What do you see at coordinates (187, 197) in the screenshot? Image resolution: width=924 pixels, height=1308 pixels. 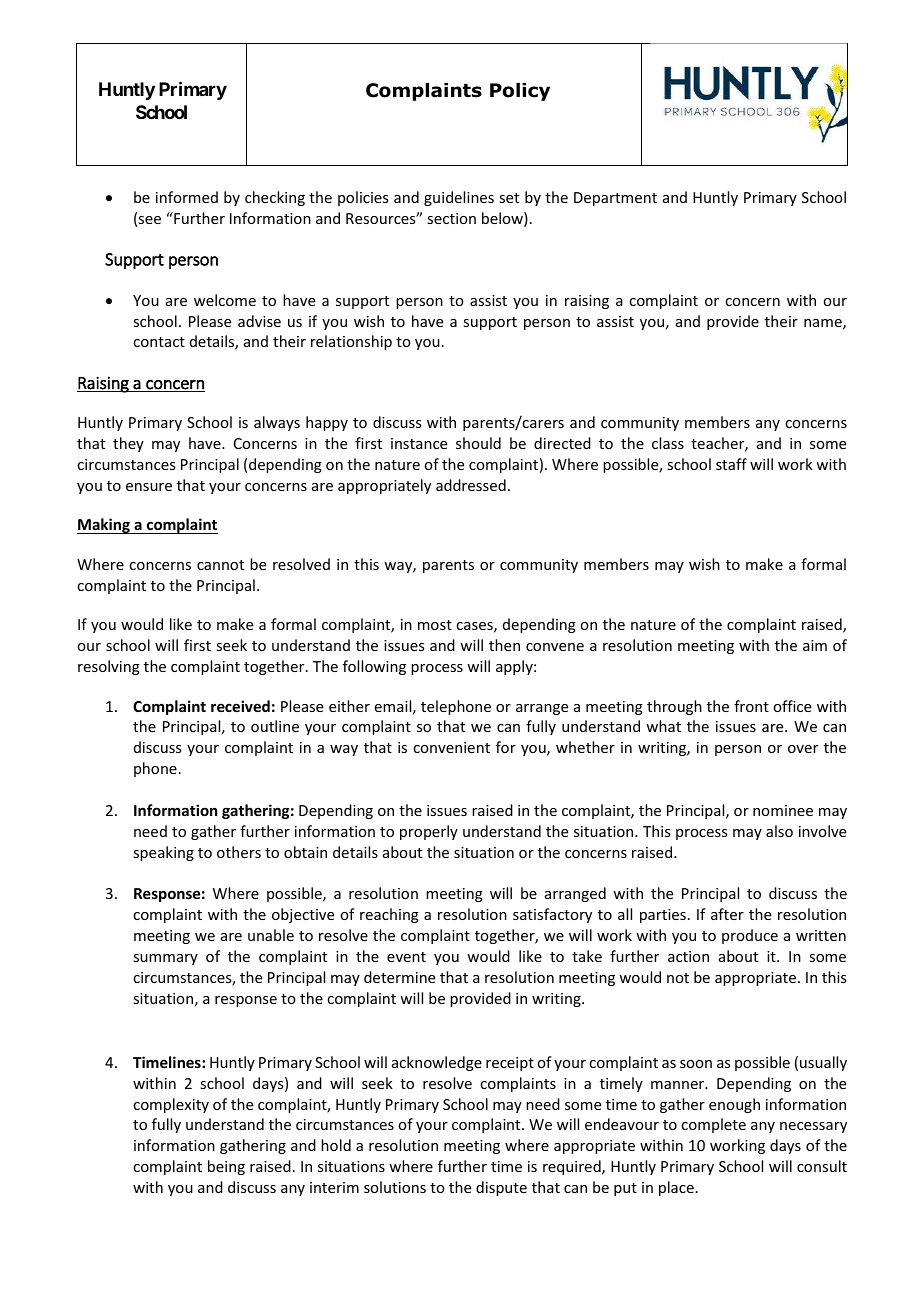 I see `informed` at bounding box center [187, 197].
